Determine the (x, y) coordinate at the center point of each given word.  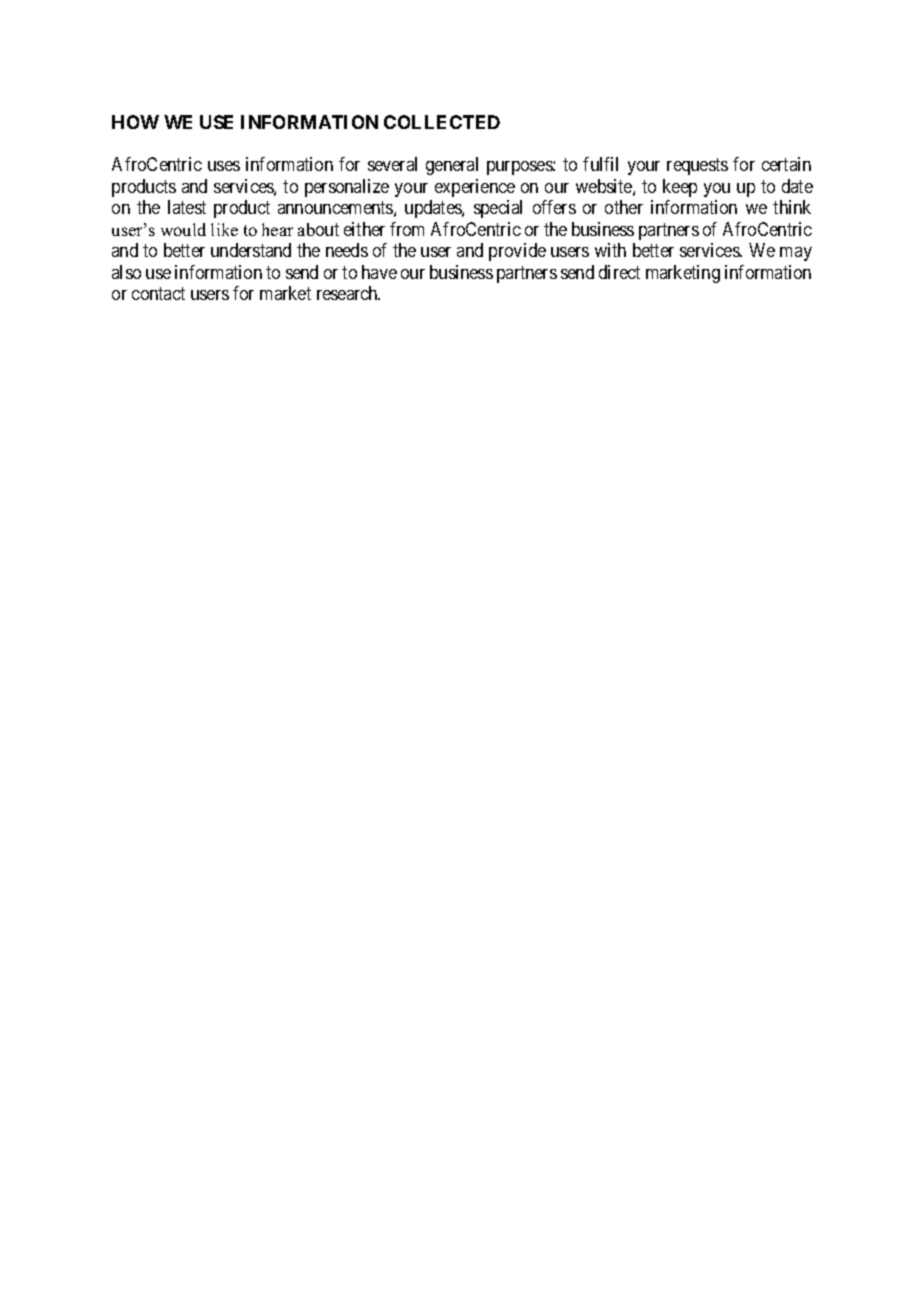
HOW (135, 122)
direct (619, 272)
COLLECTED (442, 122)
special (498, 209)
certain (786, 164)
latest (187, 207)
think (792, 207)
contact (158, 293)
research (348, 293)
